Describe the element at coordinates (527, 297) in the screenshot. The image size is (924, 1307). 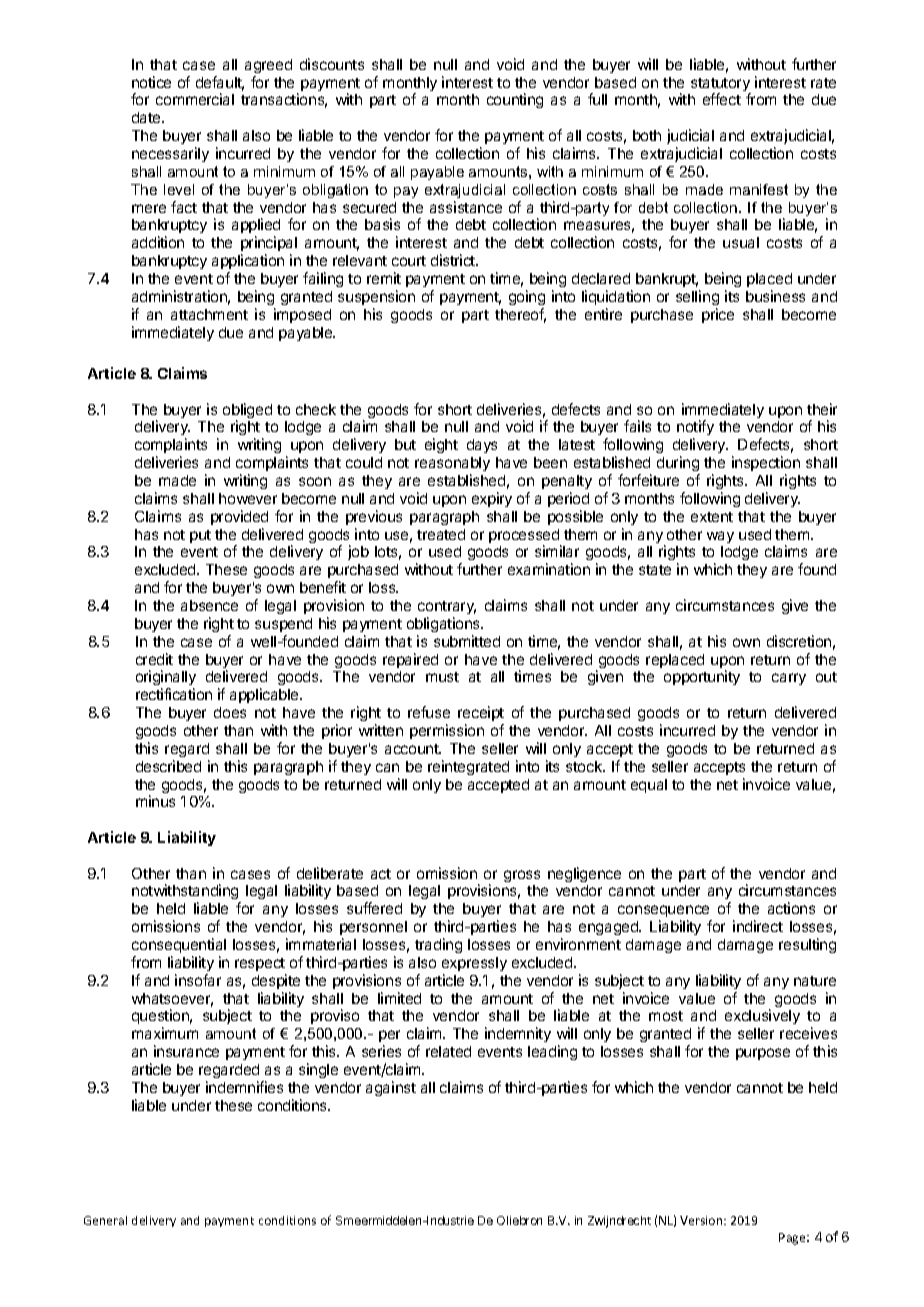
I see `going` at that location.
